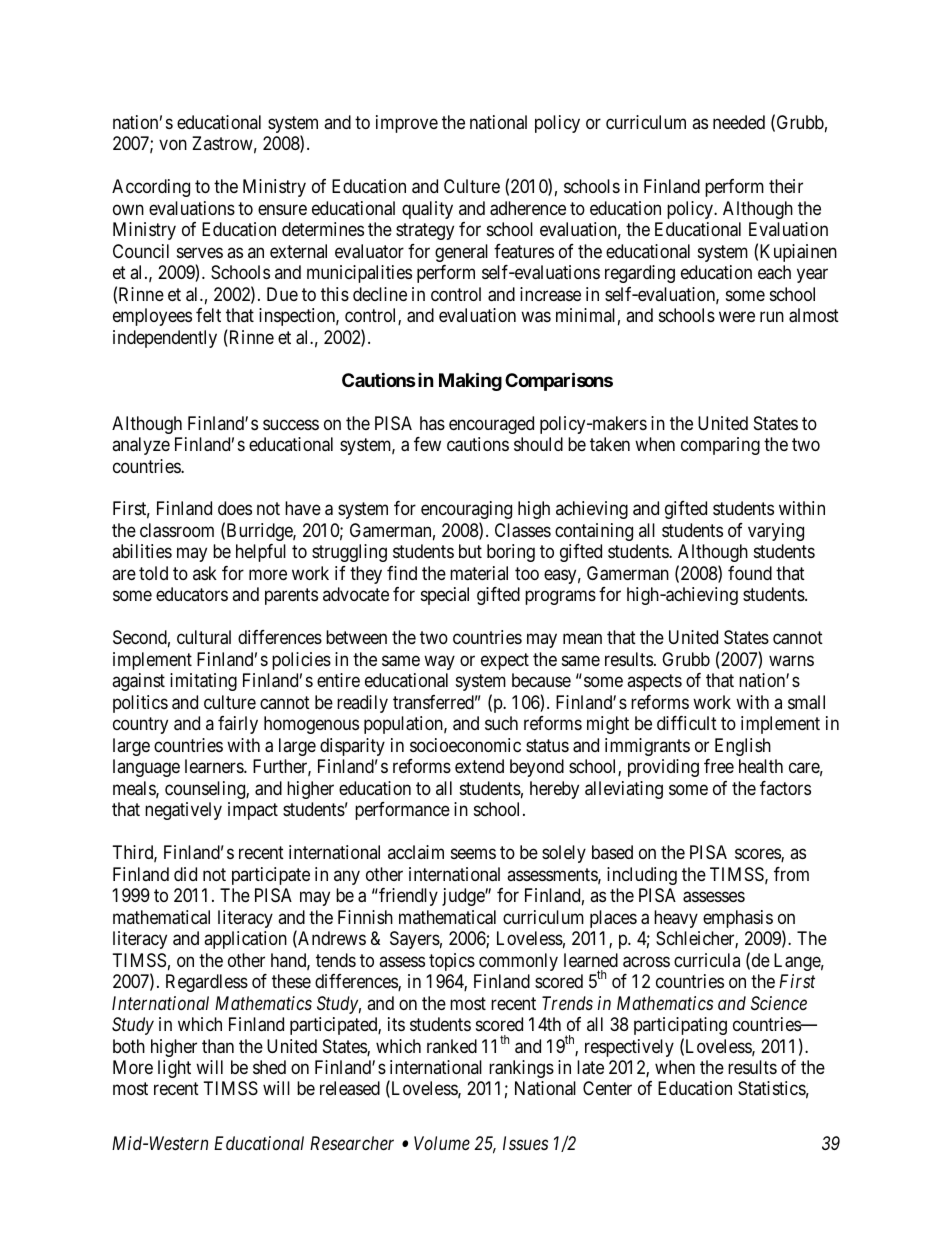 This screenshot has height=1233, width=952. I want to click on seems, so click(473, 854).
